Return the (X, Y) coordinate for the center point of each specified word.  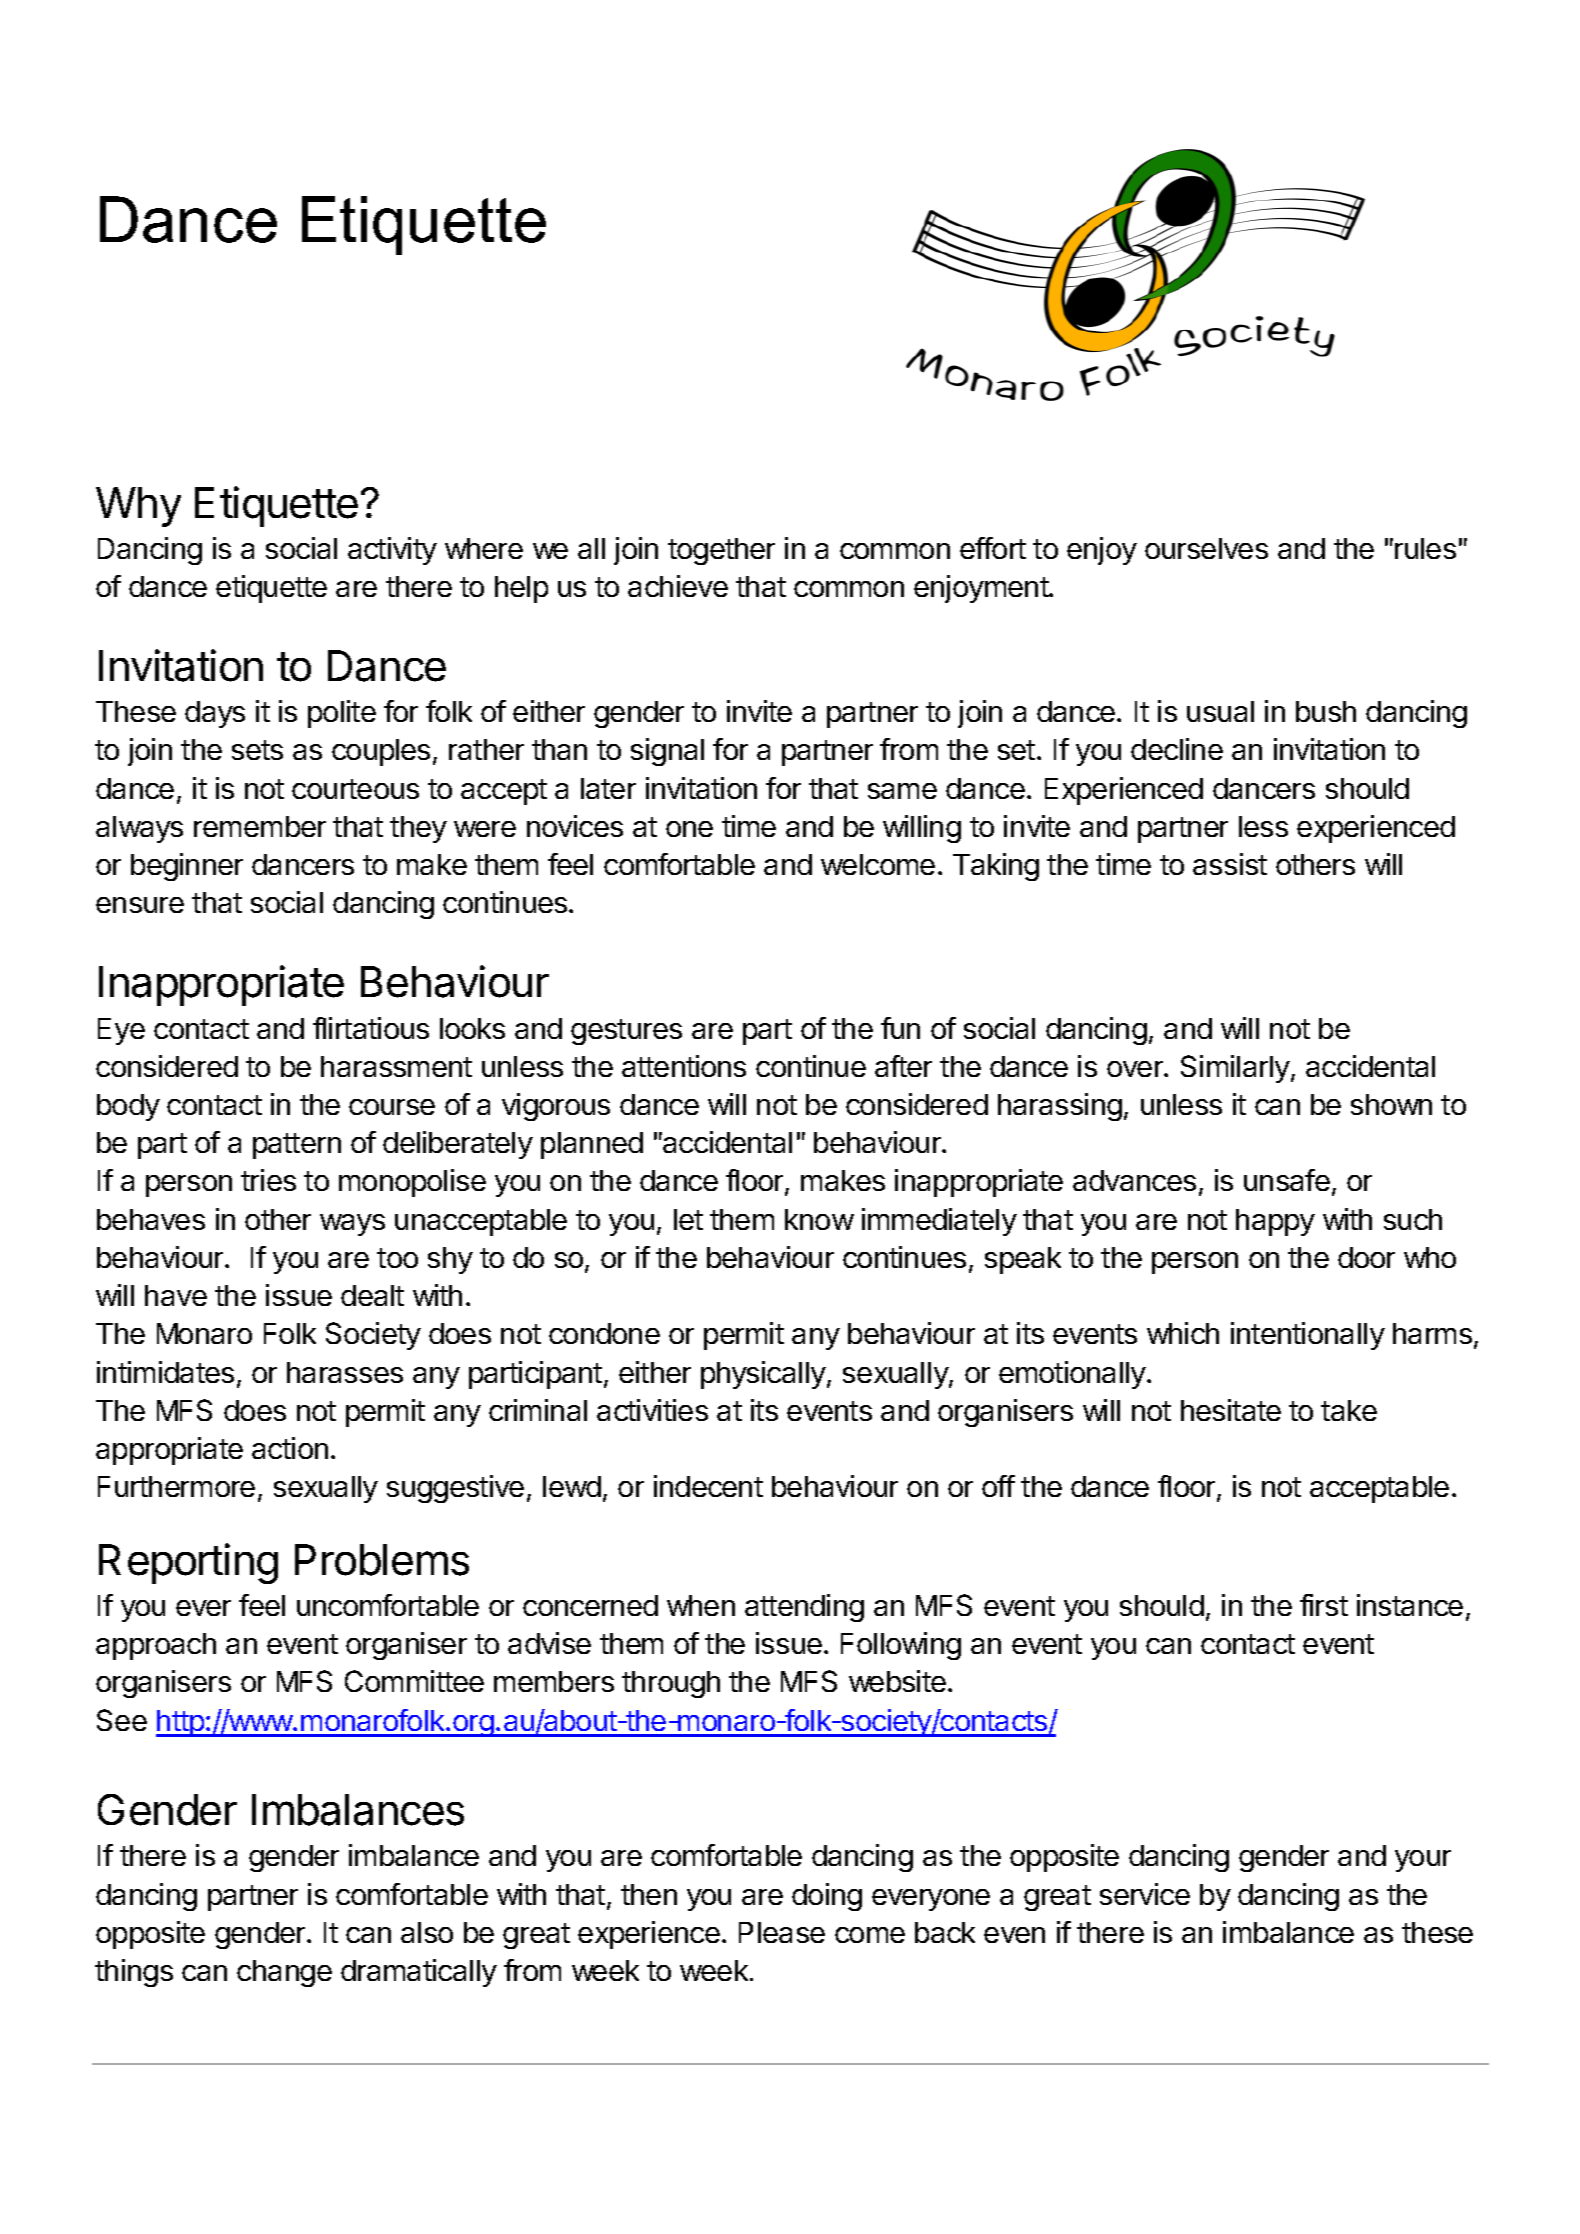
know (819, 1219)
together (721, 551)
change (284, 1973)
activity (392, 551)
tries (268, 1180)
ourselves (1206, 548)
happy (1275, 1222)
